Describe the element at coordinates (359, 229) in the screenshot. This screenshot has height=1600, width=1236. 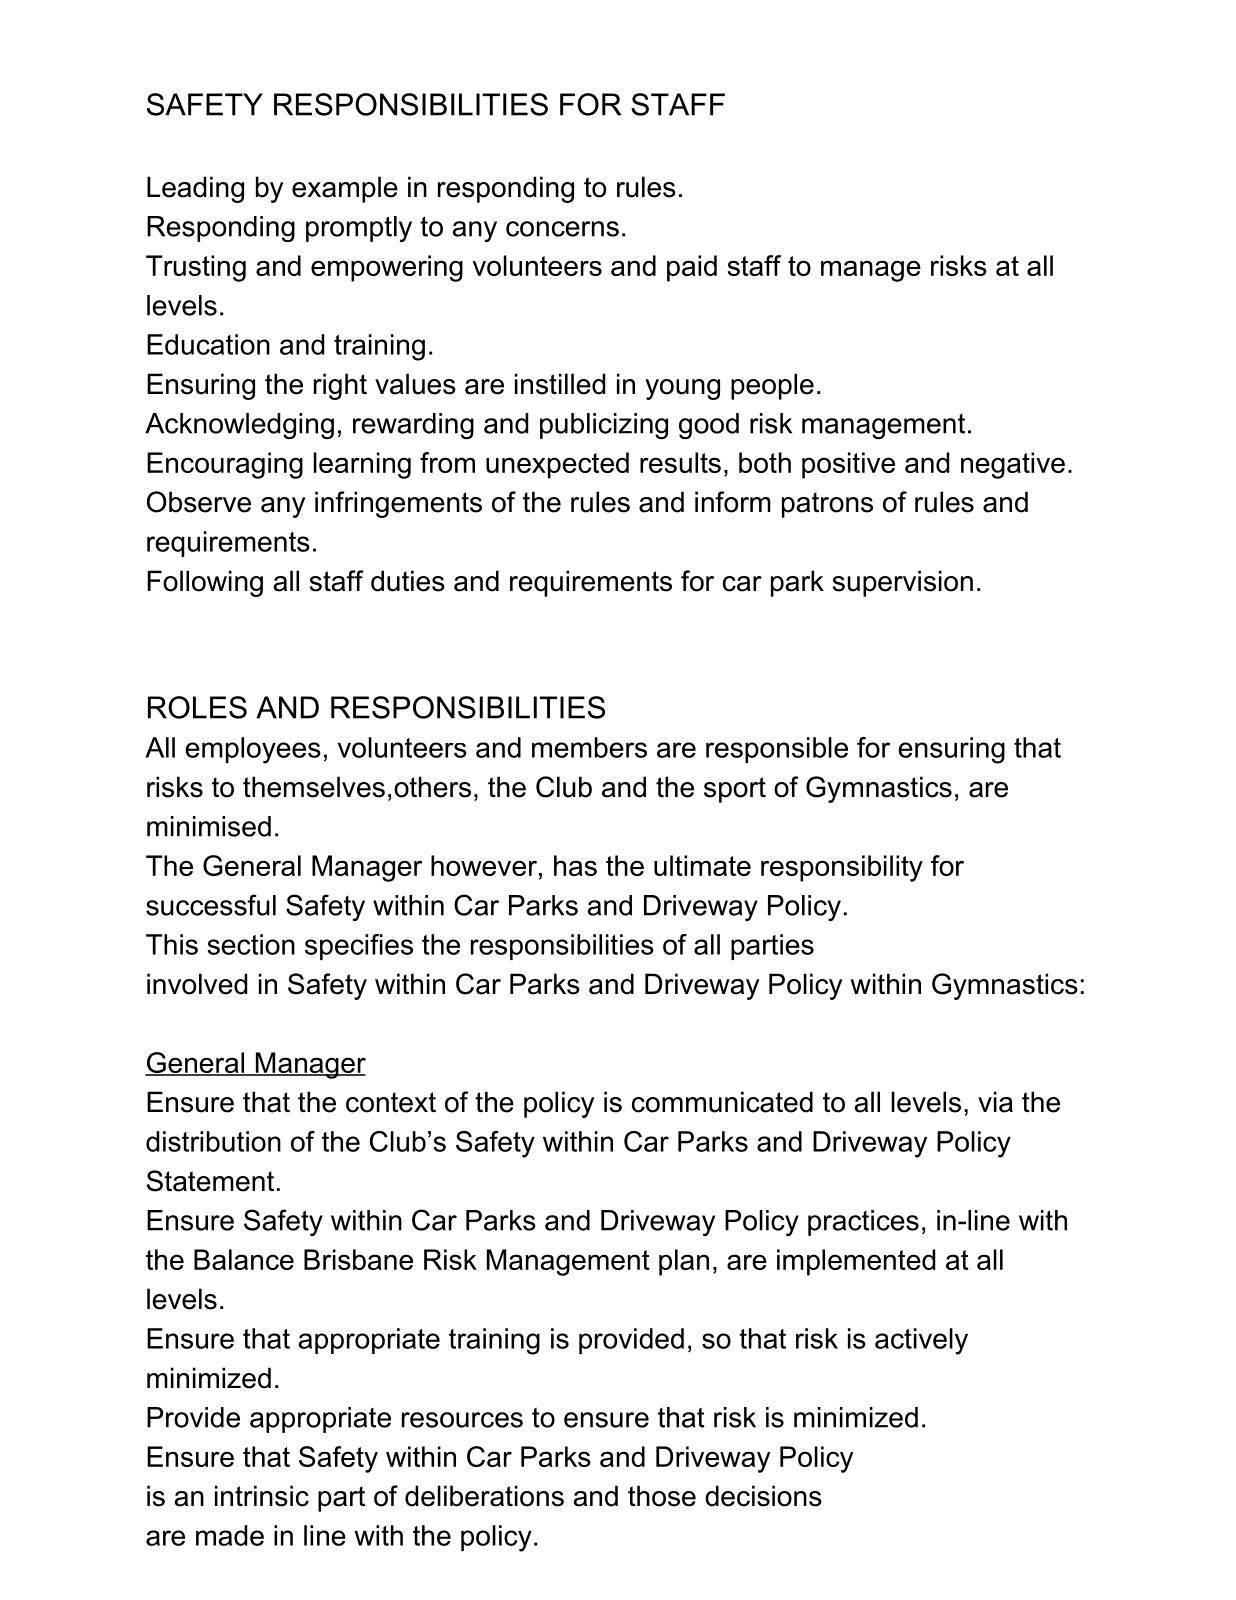
I see `promptly` at that location.
